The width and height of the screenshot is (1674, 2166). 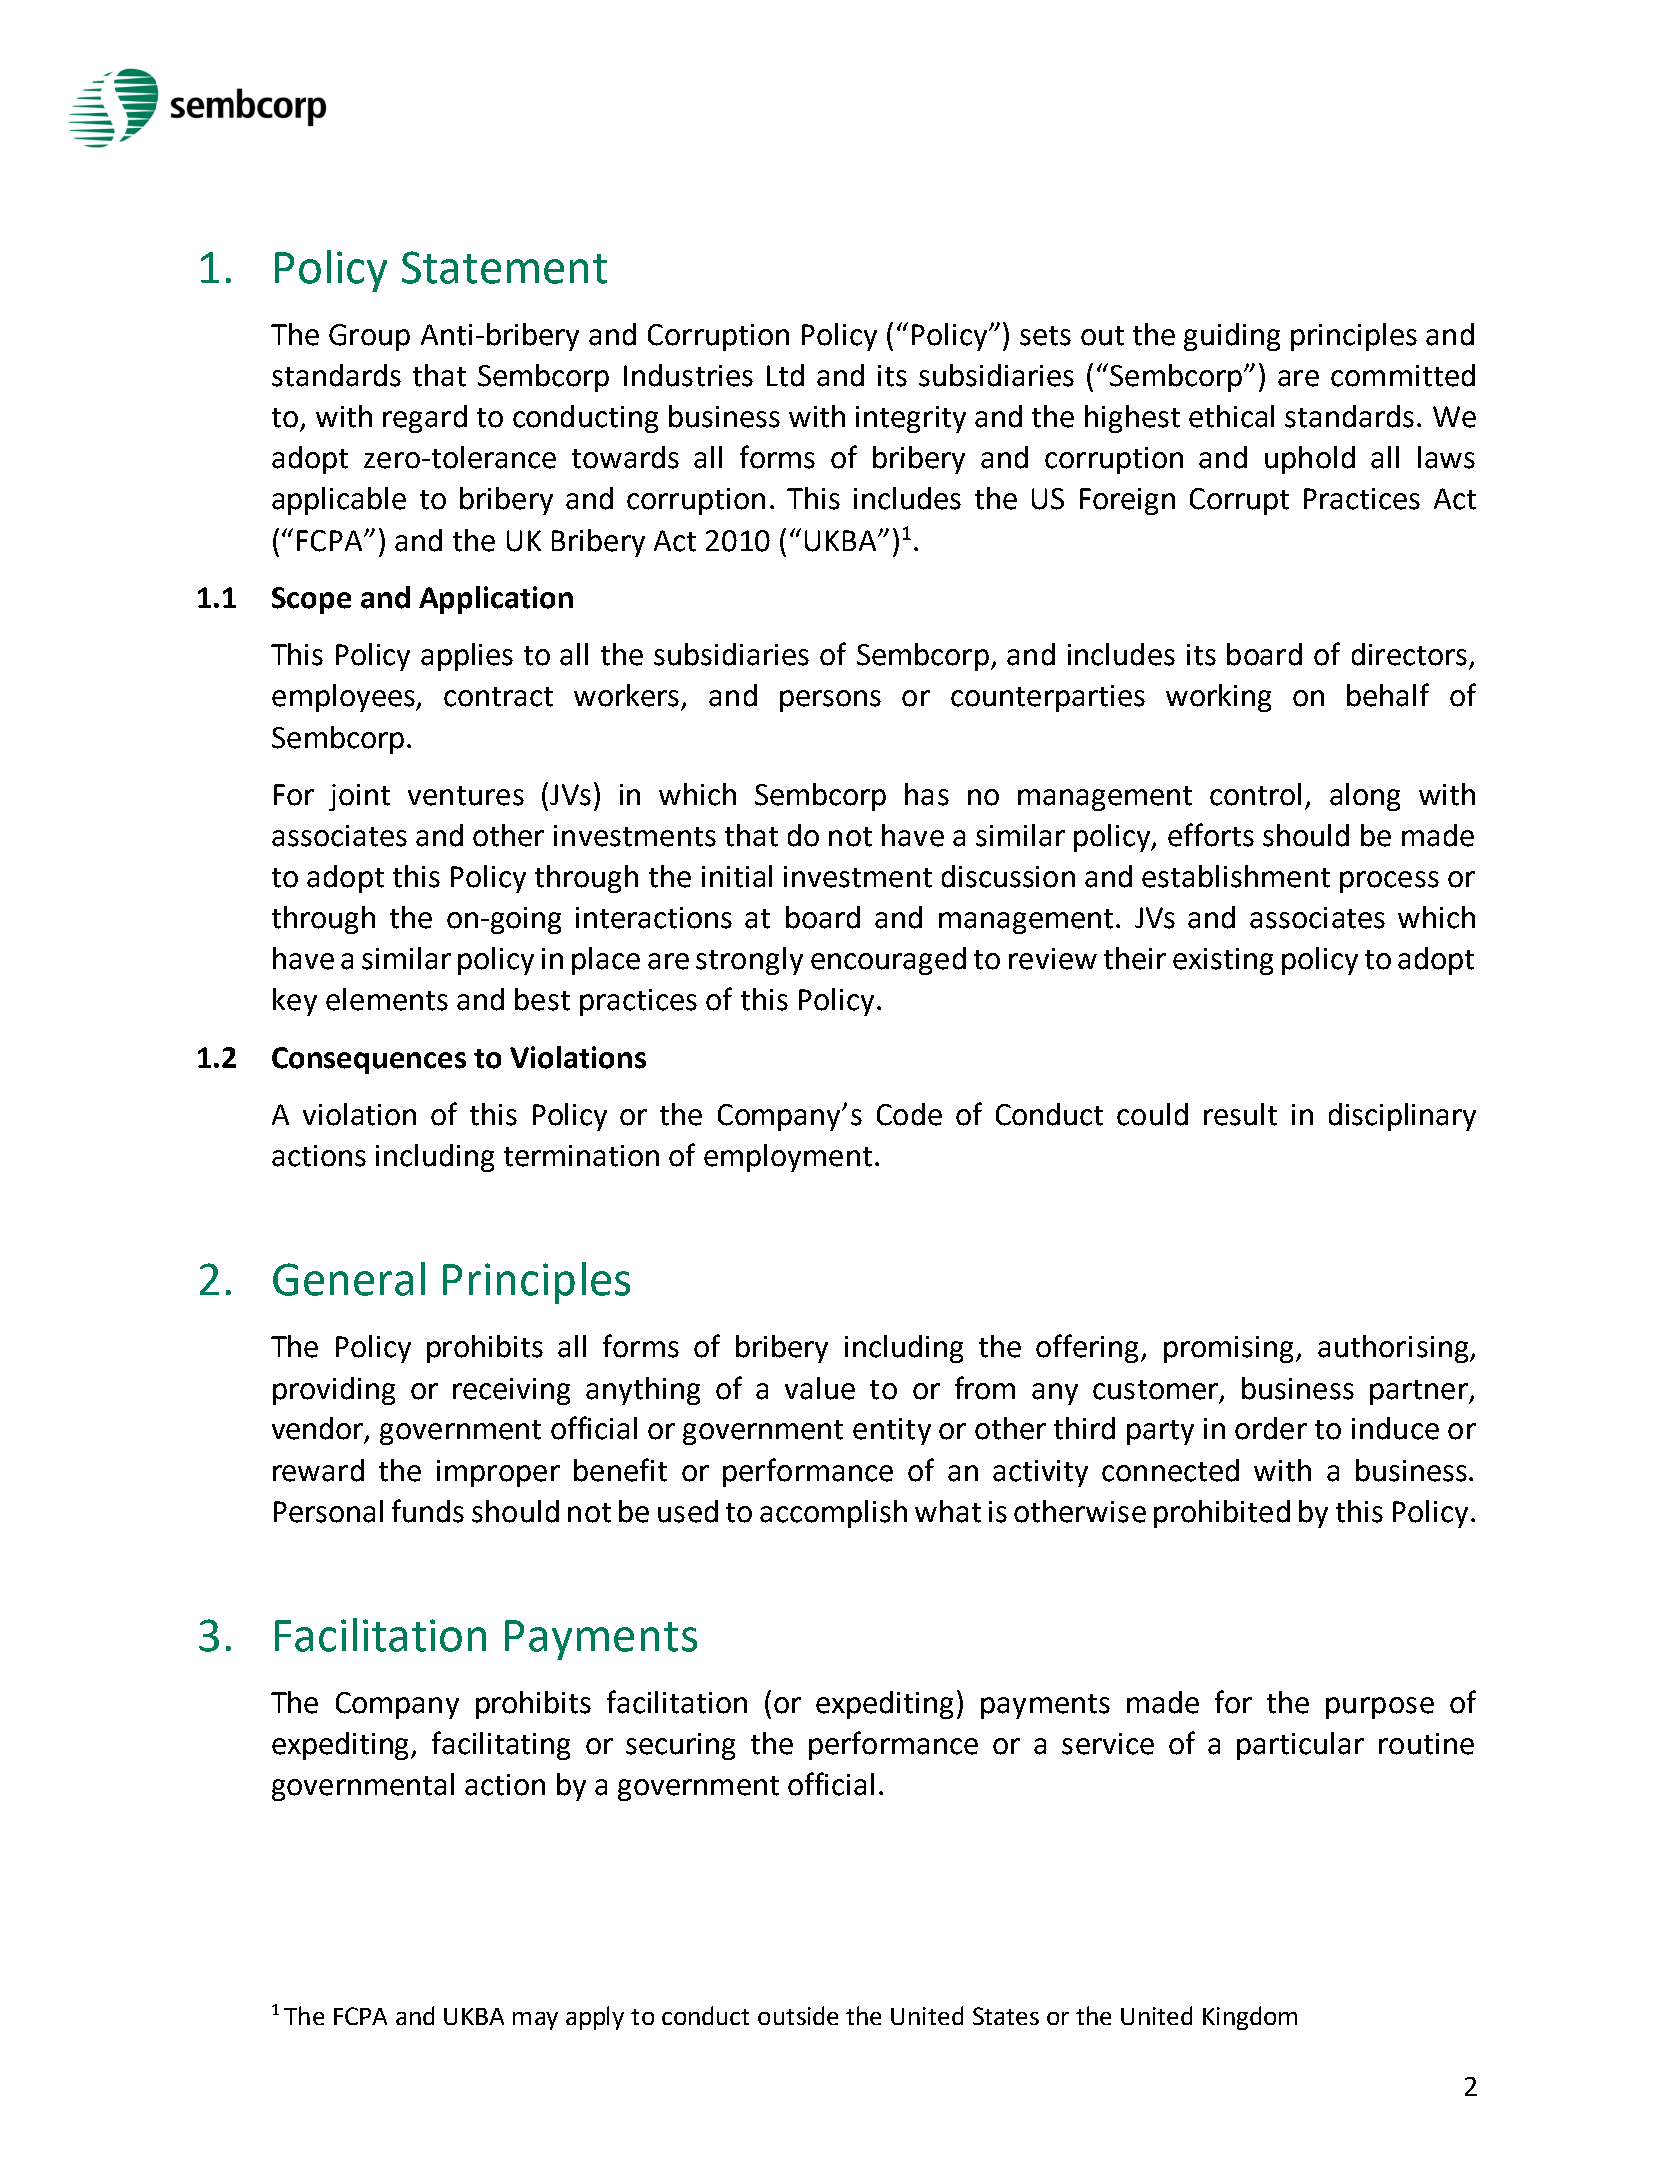 I want to click on Ltd, so click(x=785, y=375).
